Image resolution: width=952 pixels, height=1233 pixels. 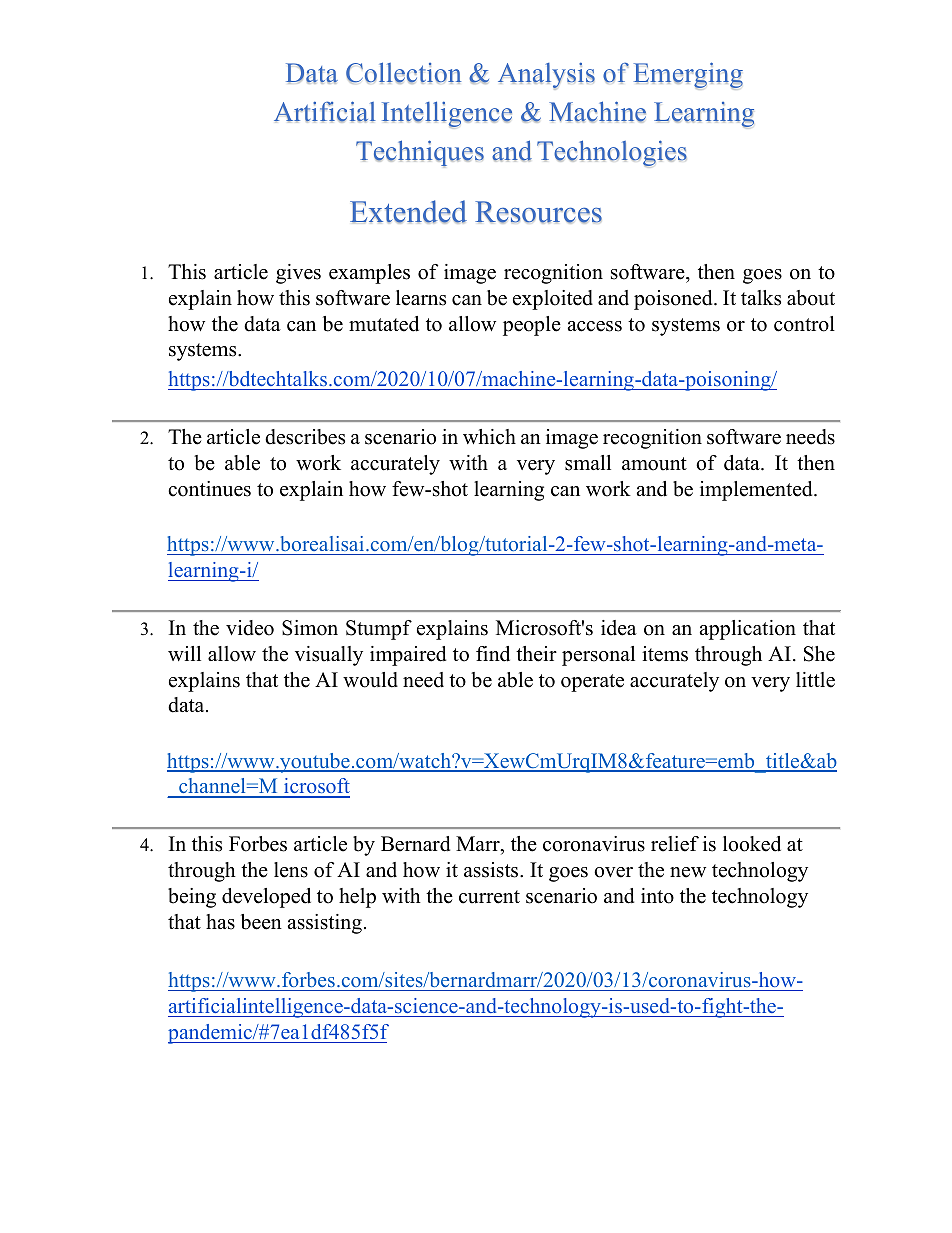 I want to click on new, so click(x=688, y=872).
